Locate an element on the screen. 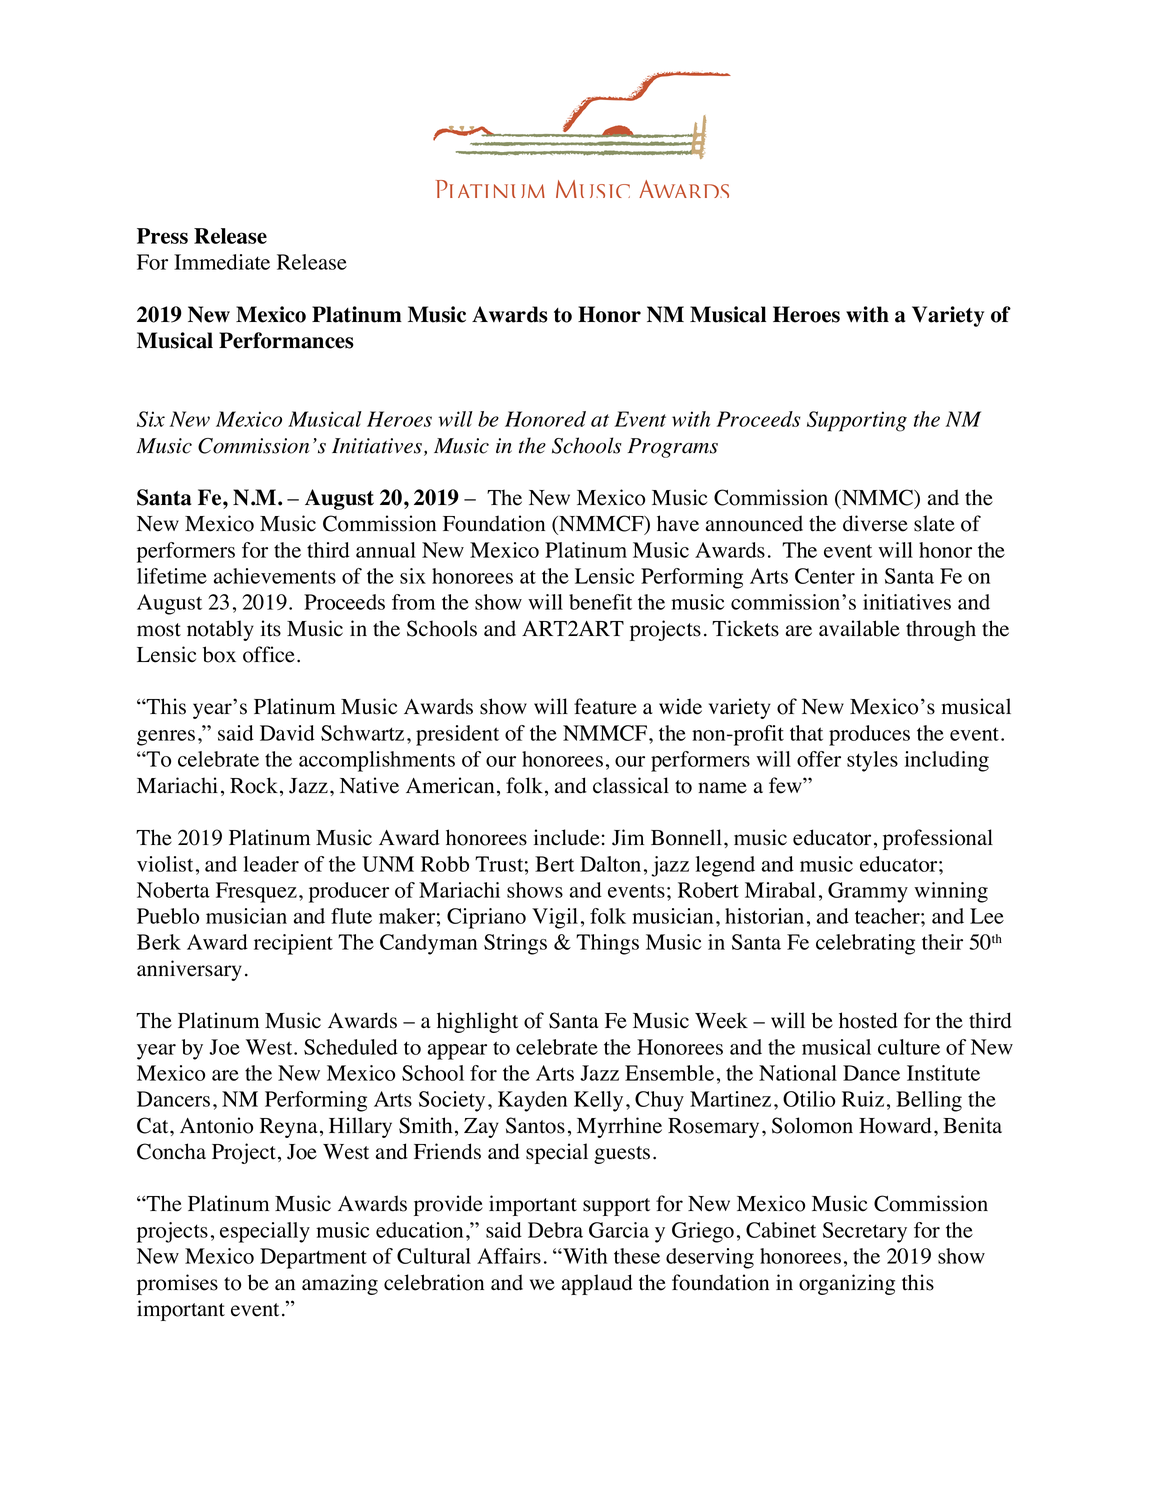 This screenshot has height=1495, width=1156. Vigil is located at coordinates (555, 918).
